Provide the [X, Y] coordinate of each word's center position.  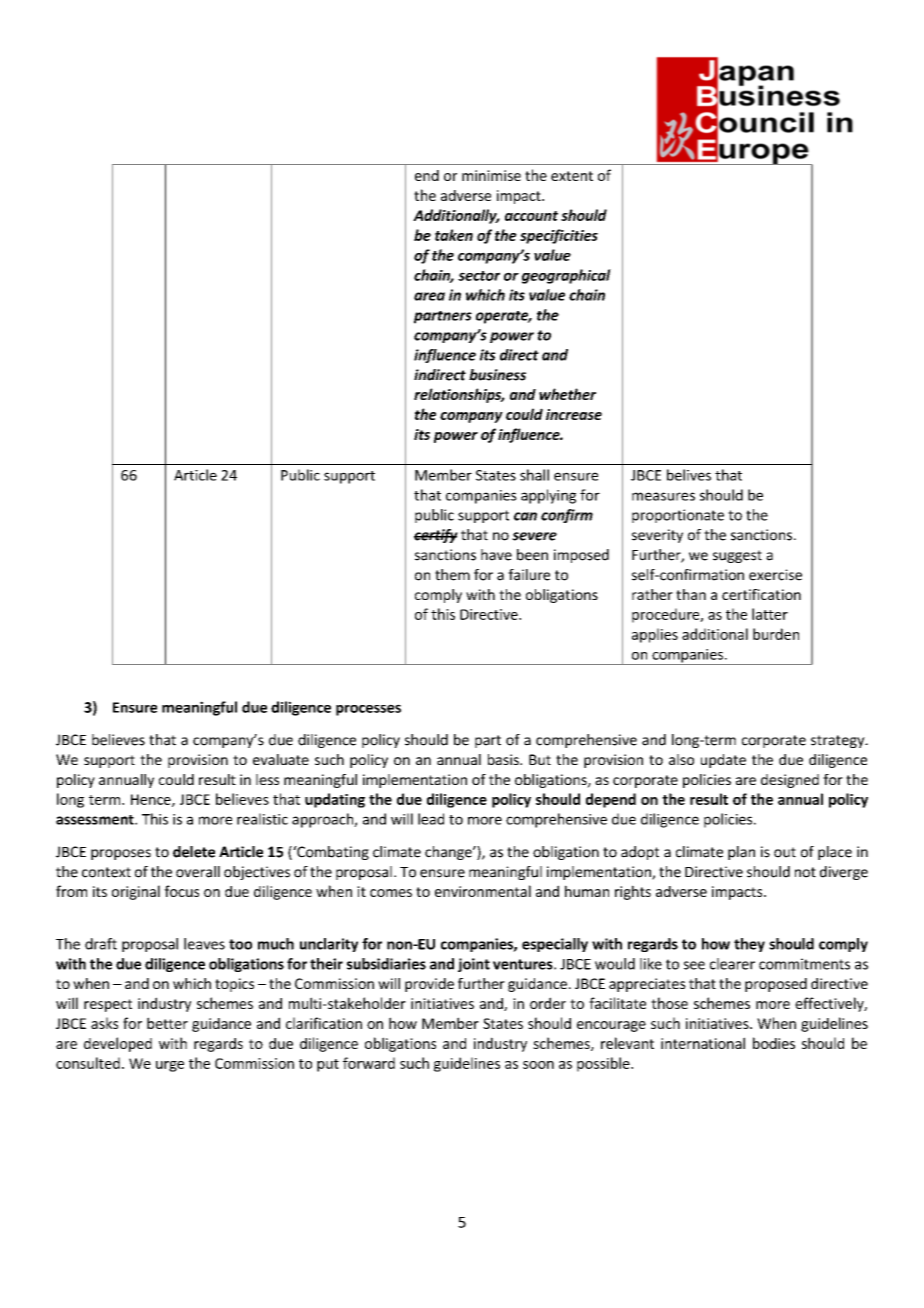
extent [572, 176]
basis [504, 759]
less [267, 779]
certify [436, 536]
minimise [491, 175]
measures [663, 496]
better [167, 1023]
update [723, 761]
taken [454, 235]
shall [534, 475]
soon [538, 1065]
